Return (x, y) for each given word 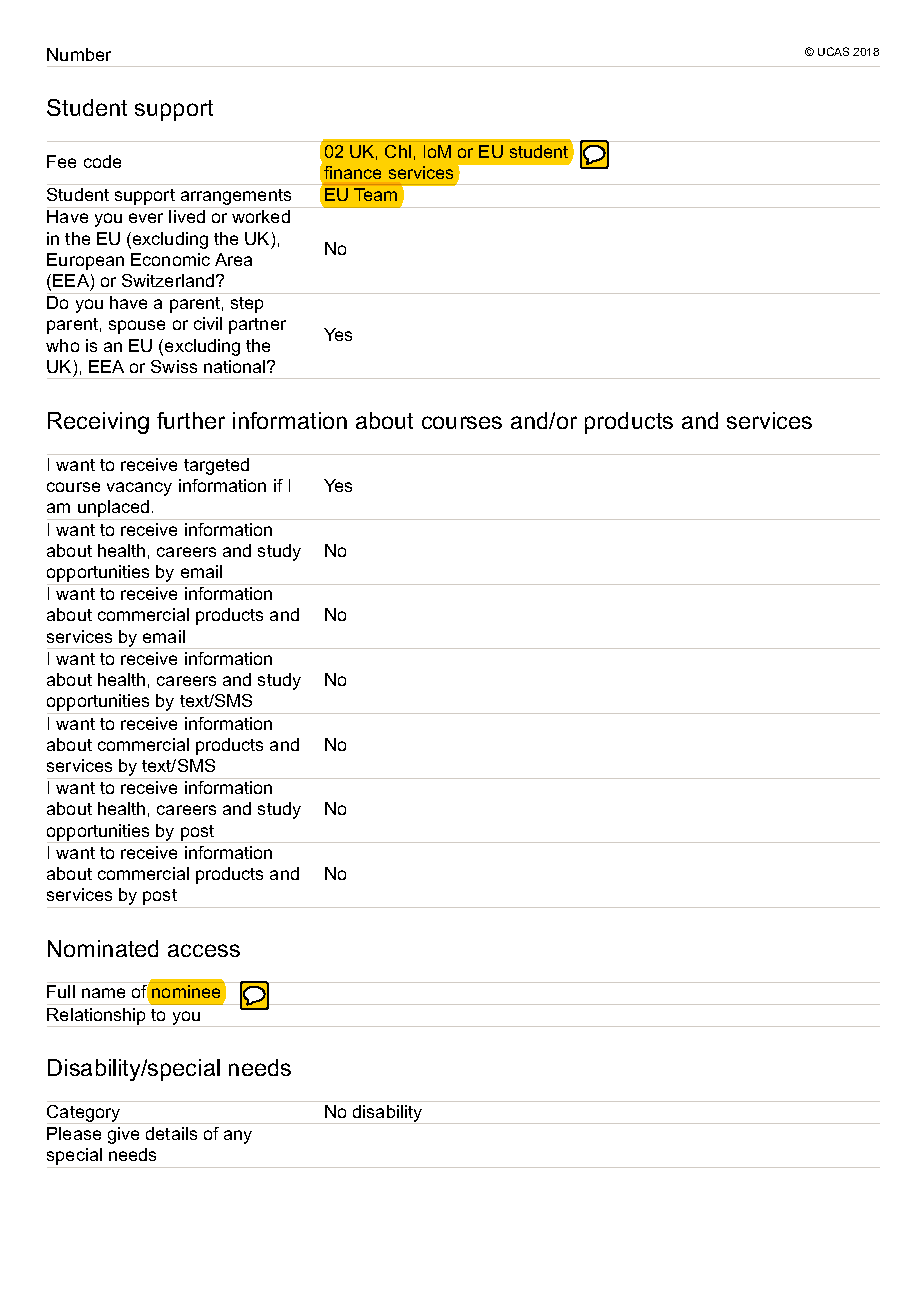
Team (375, 194)
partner (257, 326)
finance (352, 172)
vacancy (139, 489)
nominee (186, 991)
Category (85, 1114)
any (238, 1137)
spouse (137, 327)
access (204, 950)
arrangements (236, 198)
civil (208, 323)
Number (79, 54)
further (191, 420)
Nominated (103, 948)
